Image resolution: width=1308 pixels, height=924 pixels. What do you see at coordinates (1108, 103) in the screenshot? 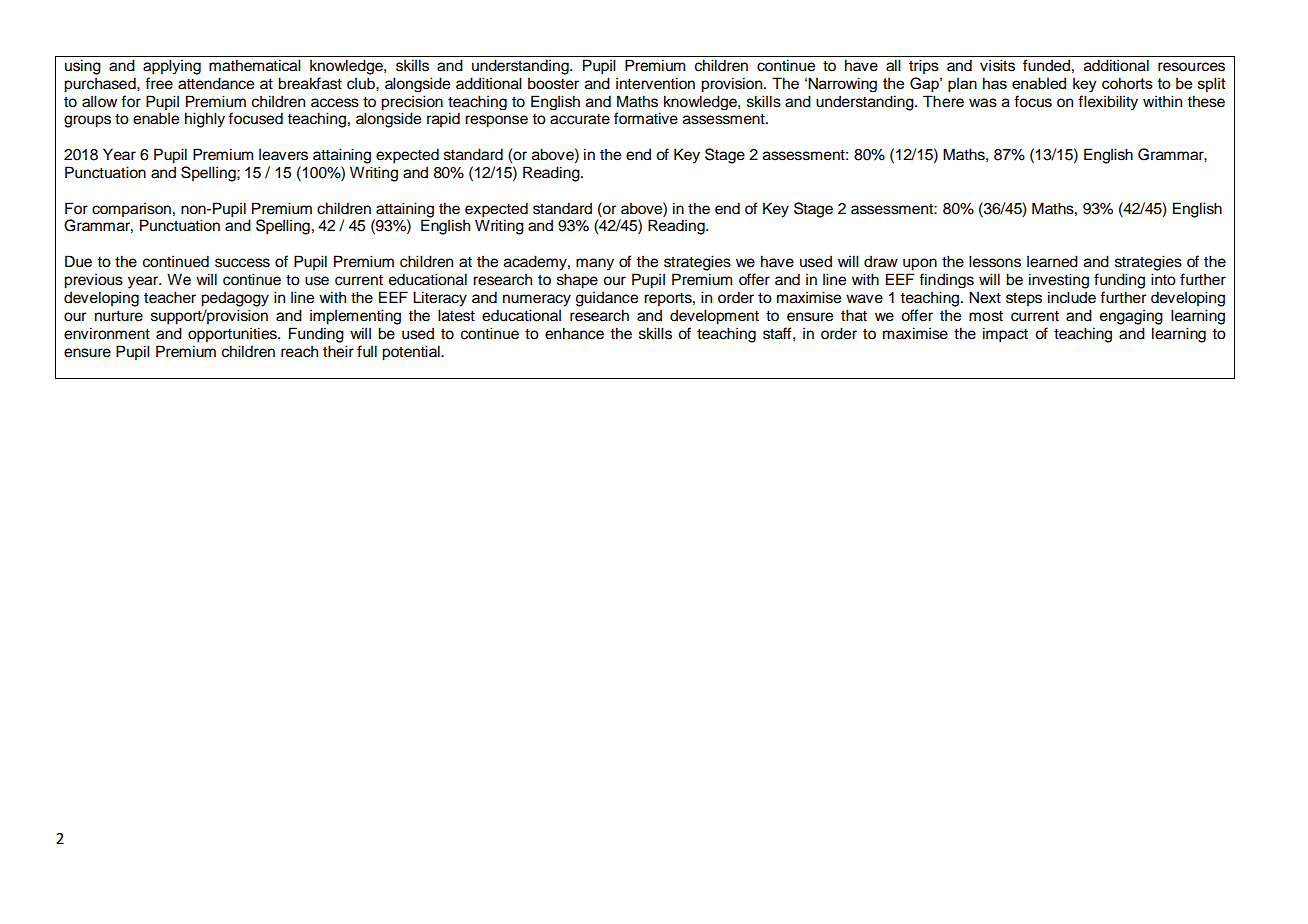
I see `flexibility` at bounding box center [1108, 103].
